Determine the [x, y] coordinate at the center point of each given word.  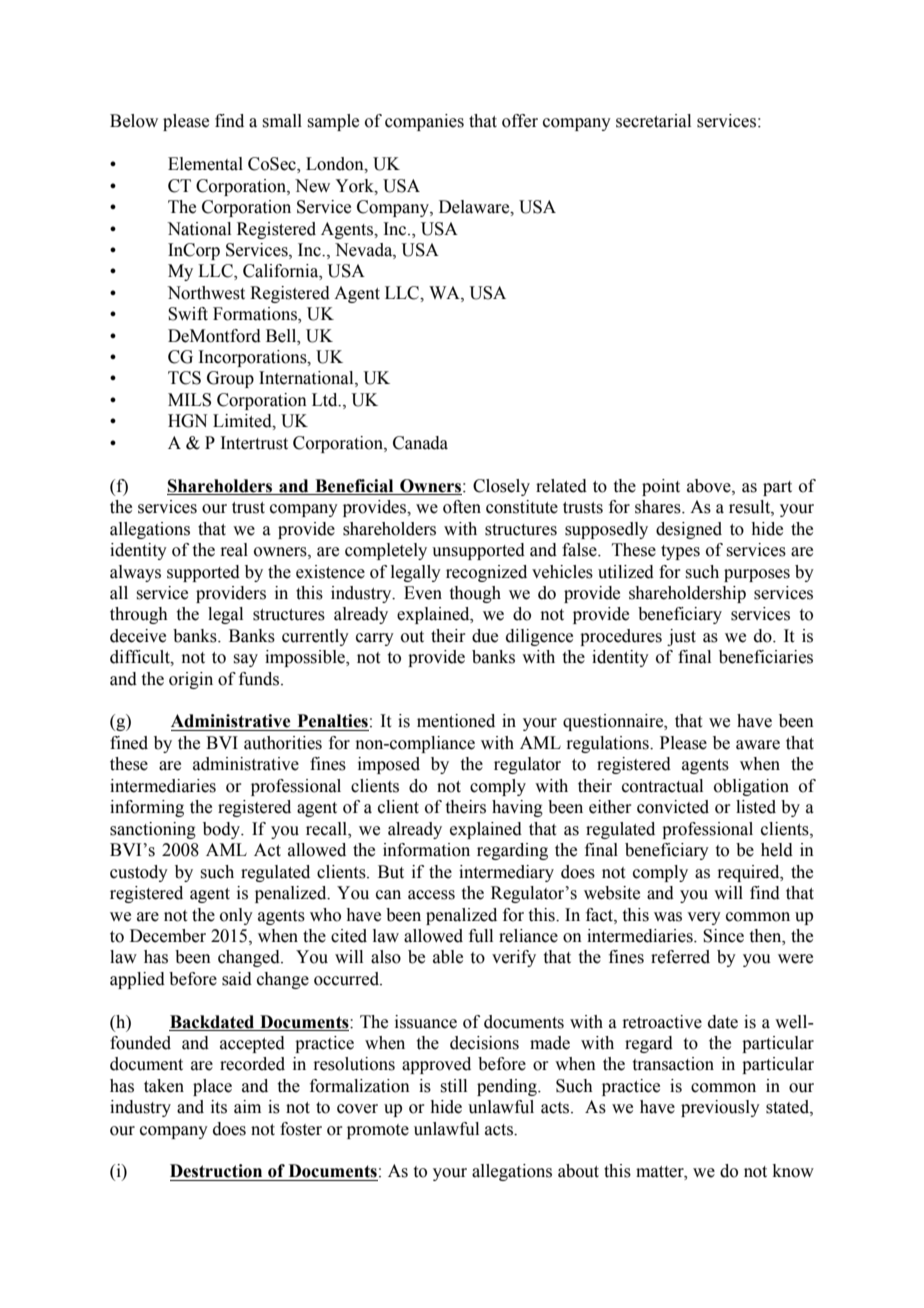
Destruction [216, 1171]
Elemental [205, 164]
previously [720, 1108]
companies [424, 122]
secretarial [653, 121]
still [453, 1086]
